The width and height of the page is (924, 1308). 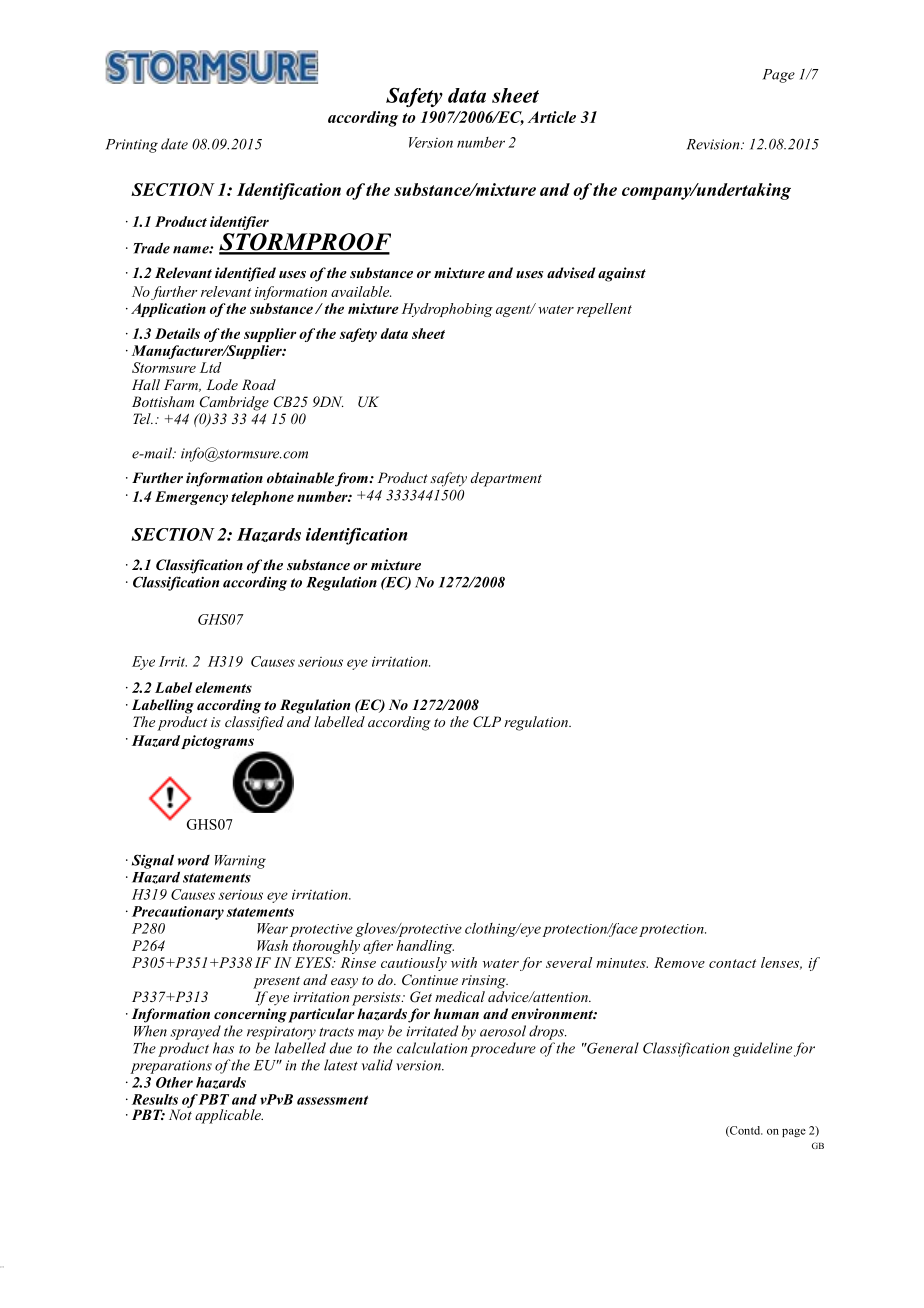 I want to click on contact, so click(x=732, y=963).
